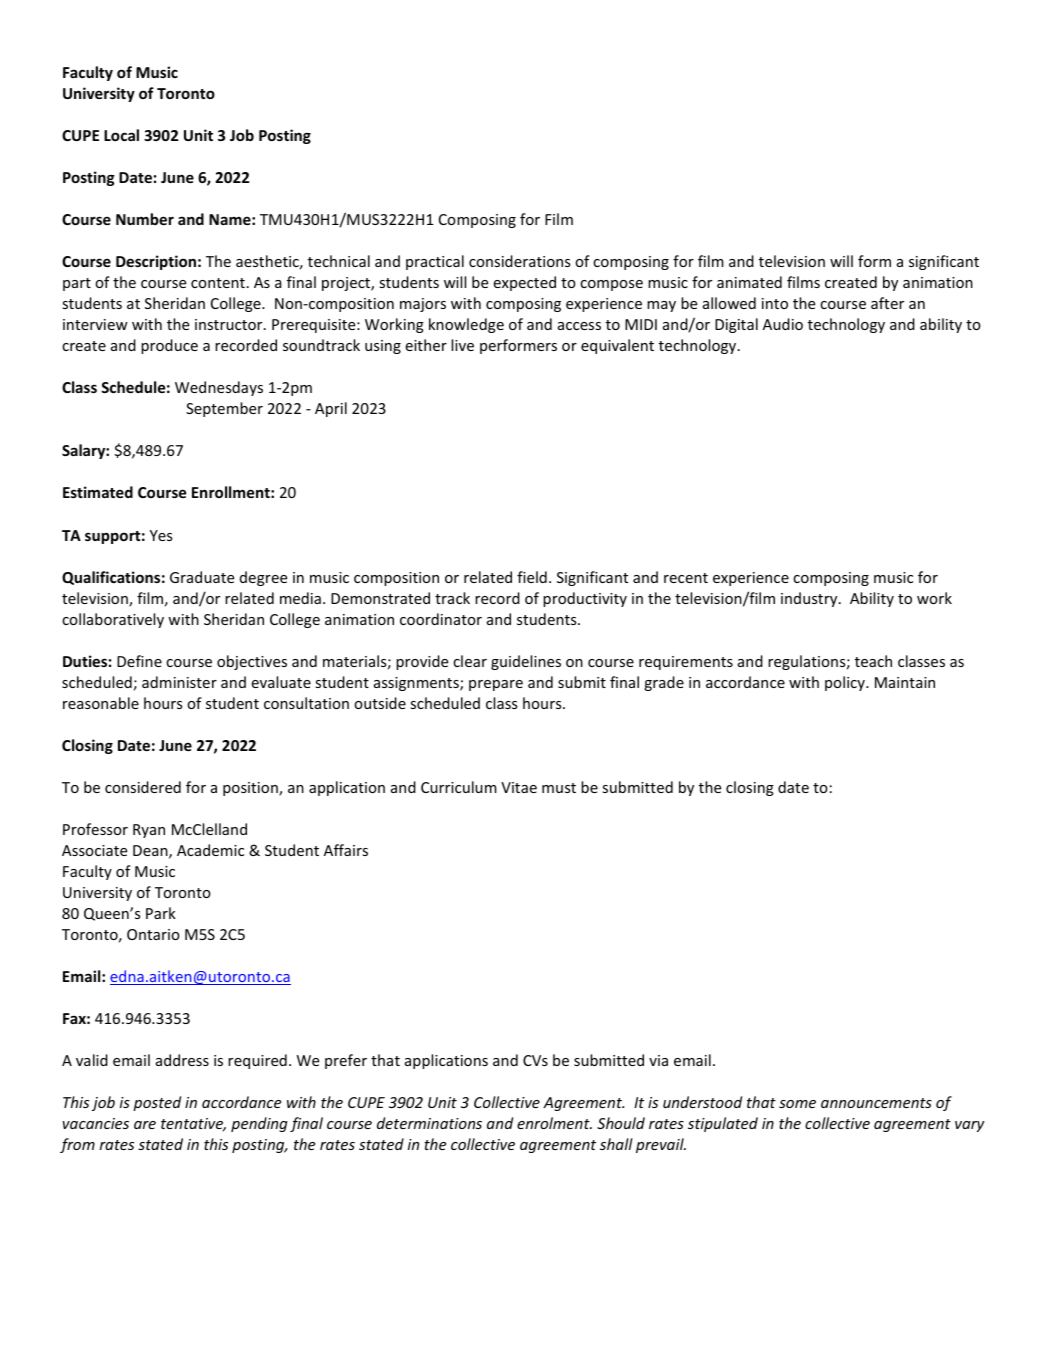 The height and width of the image is (1364, 1054). Describe the element at coordinates (554, 1123) in the image. I see `enrolment` at that location.
